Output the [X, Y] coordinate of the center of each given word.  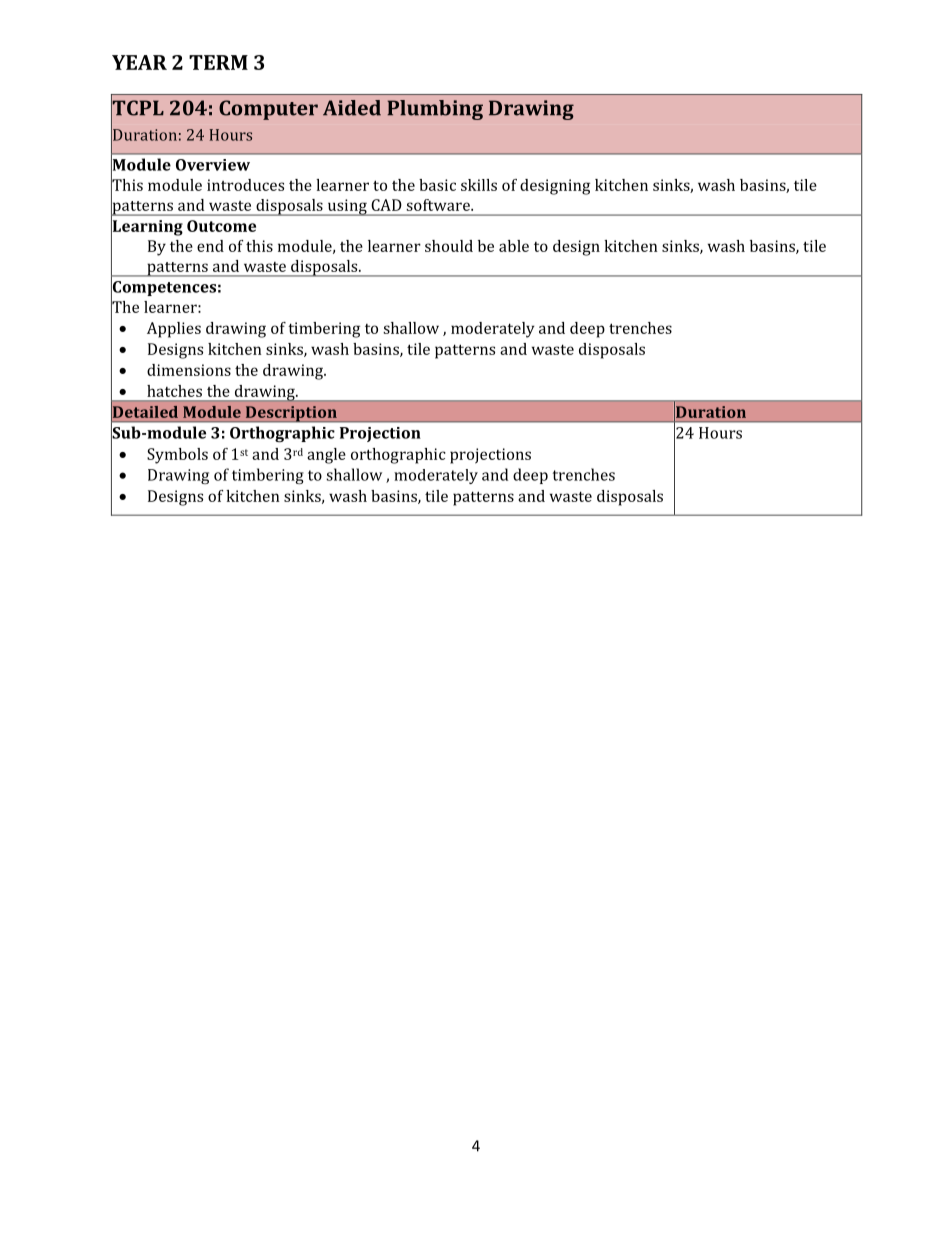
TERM [218, 62]
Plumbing [435, 110]
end [210, 246]
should [449, 246]
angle [326, 456]
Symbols [177, 456]
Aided [352, 108]
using [347, 207]
